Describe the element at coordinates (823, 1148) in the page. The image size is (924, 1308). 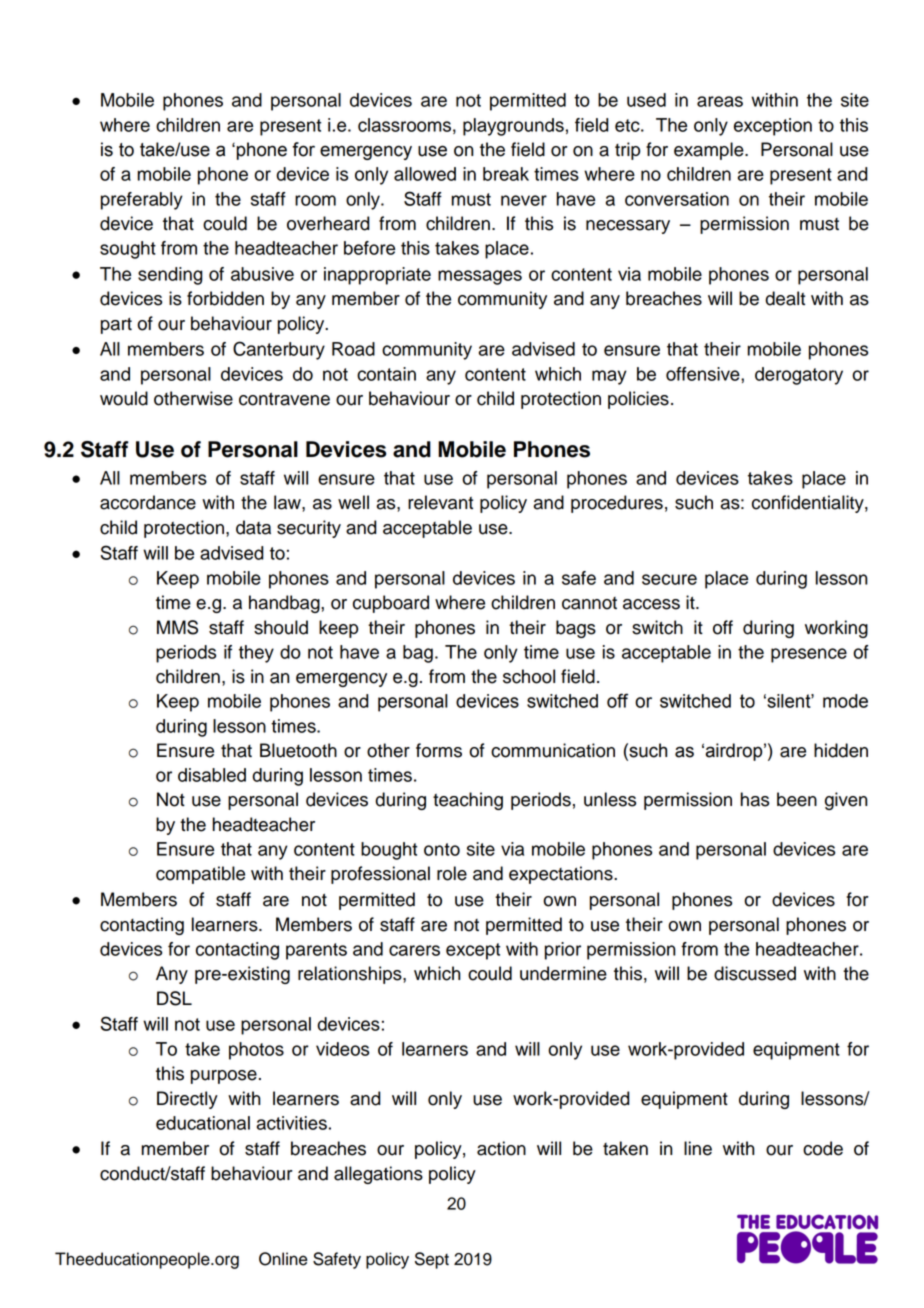
I see `code` at that location.
